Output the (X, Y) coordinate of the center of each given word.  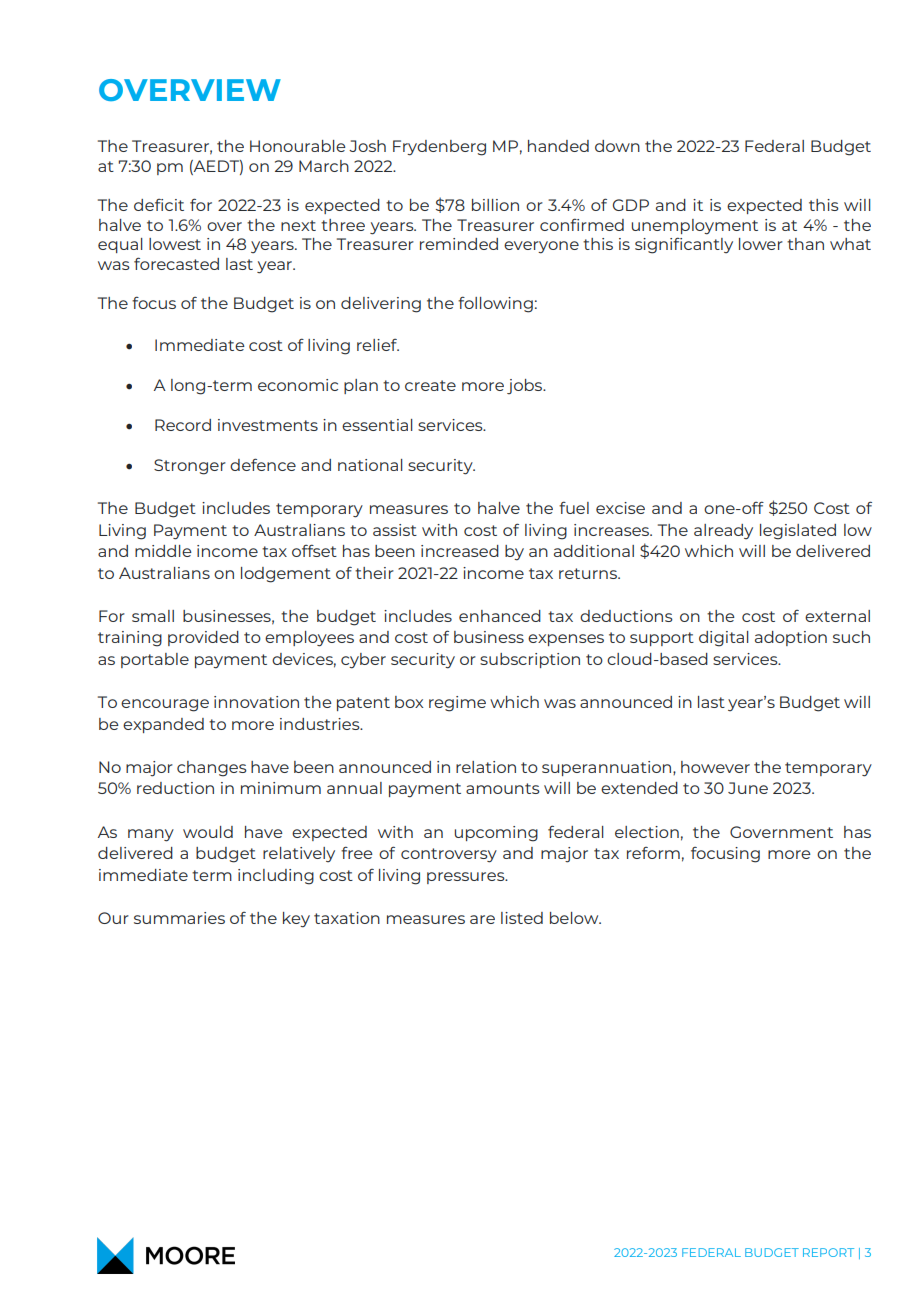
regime (457, 704)
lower (761, 244)
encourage (165, 705)
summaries (179, 918)
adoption (791, 638)
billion (495, 205)
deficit (159, 205)
